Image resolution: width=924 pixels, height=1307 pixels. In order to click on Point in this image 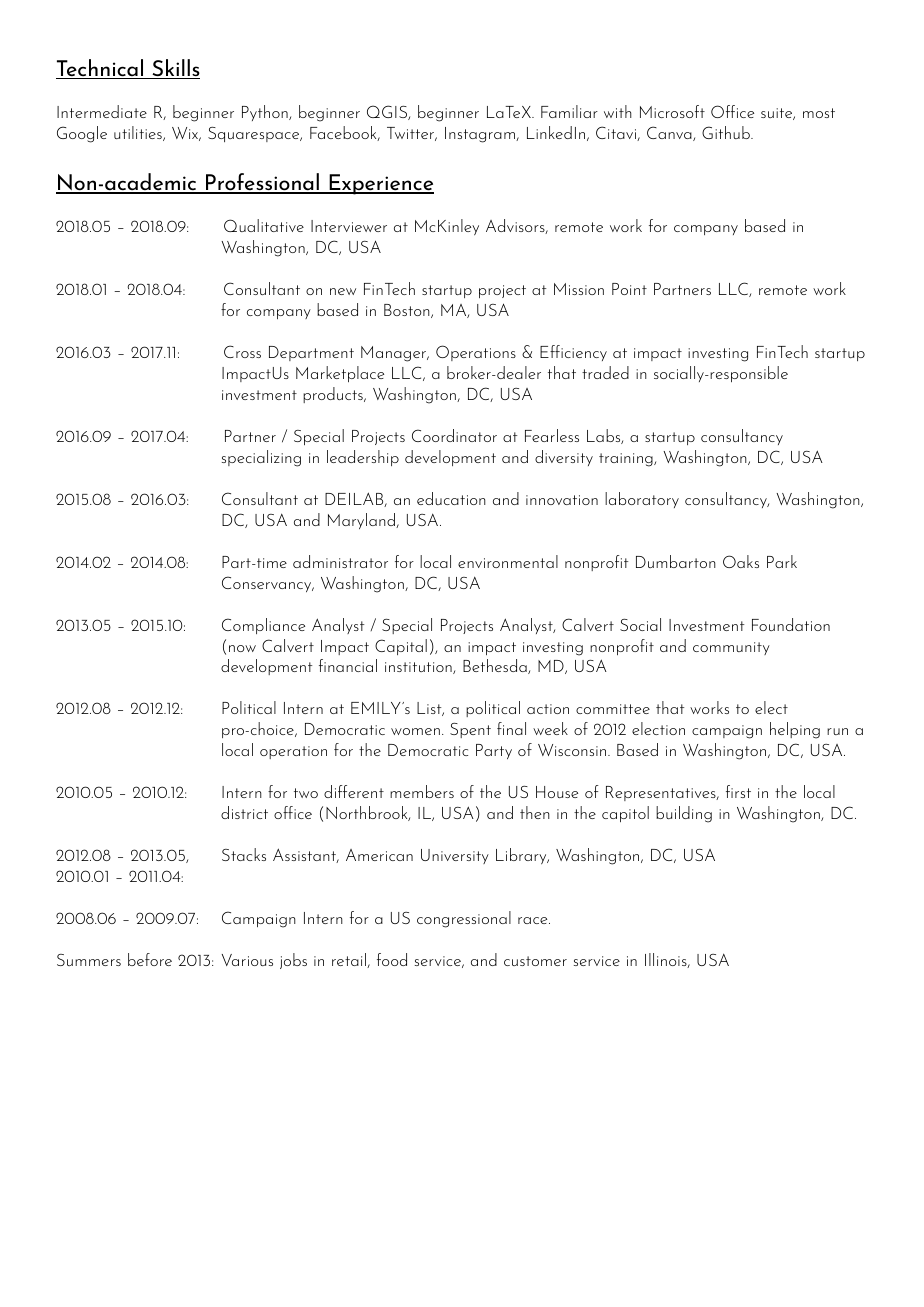, I will do `click(629, 289)`.
